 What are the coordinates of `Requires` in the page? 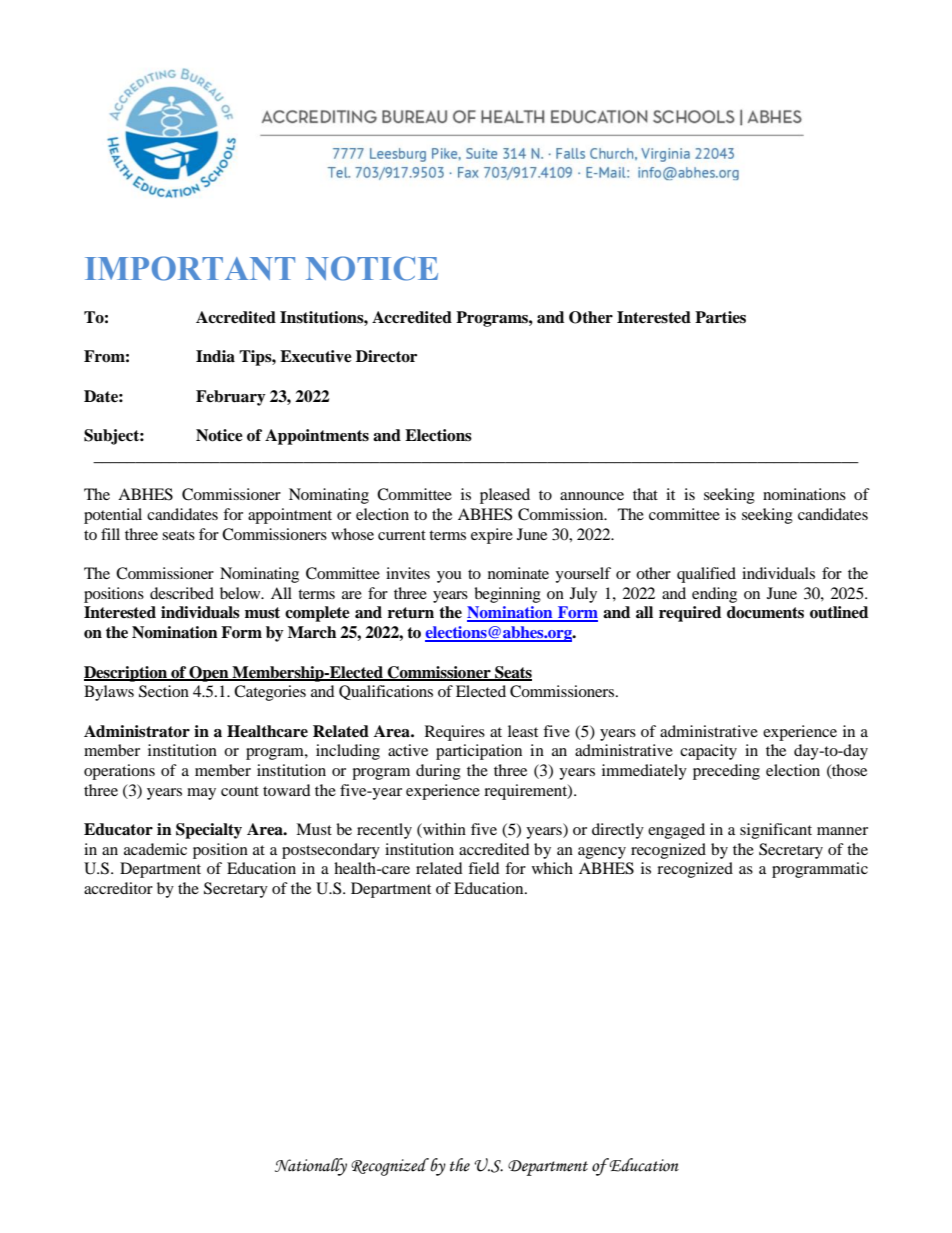 It's located at (455, 733).
